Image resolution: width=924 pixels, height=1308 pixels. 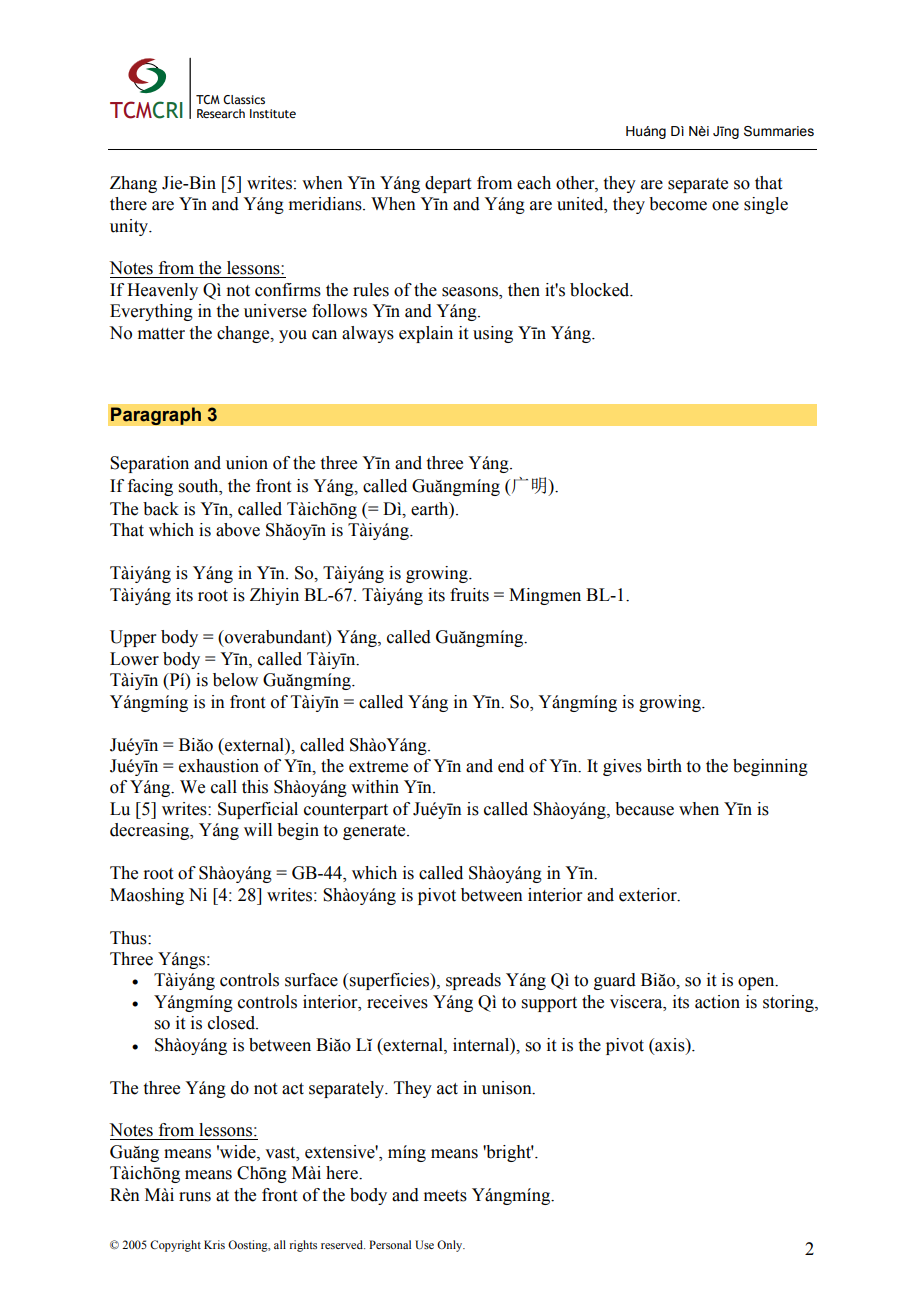 What do you see at coordinates (221, 113) in the screenshot?
I see `Research` at bounding box center [221, 113].
